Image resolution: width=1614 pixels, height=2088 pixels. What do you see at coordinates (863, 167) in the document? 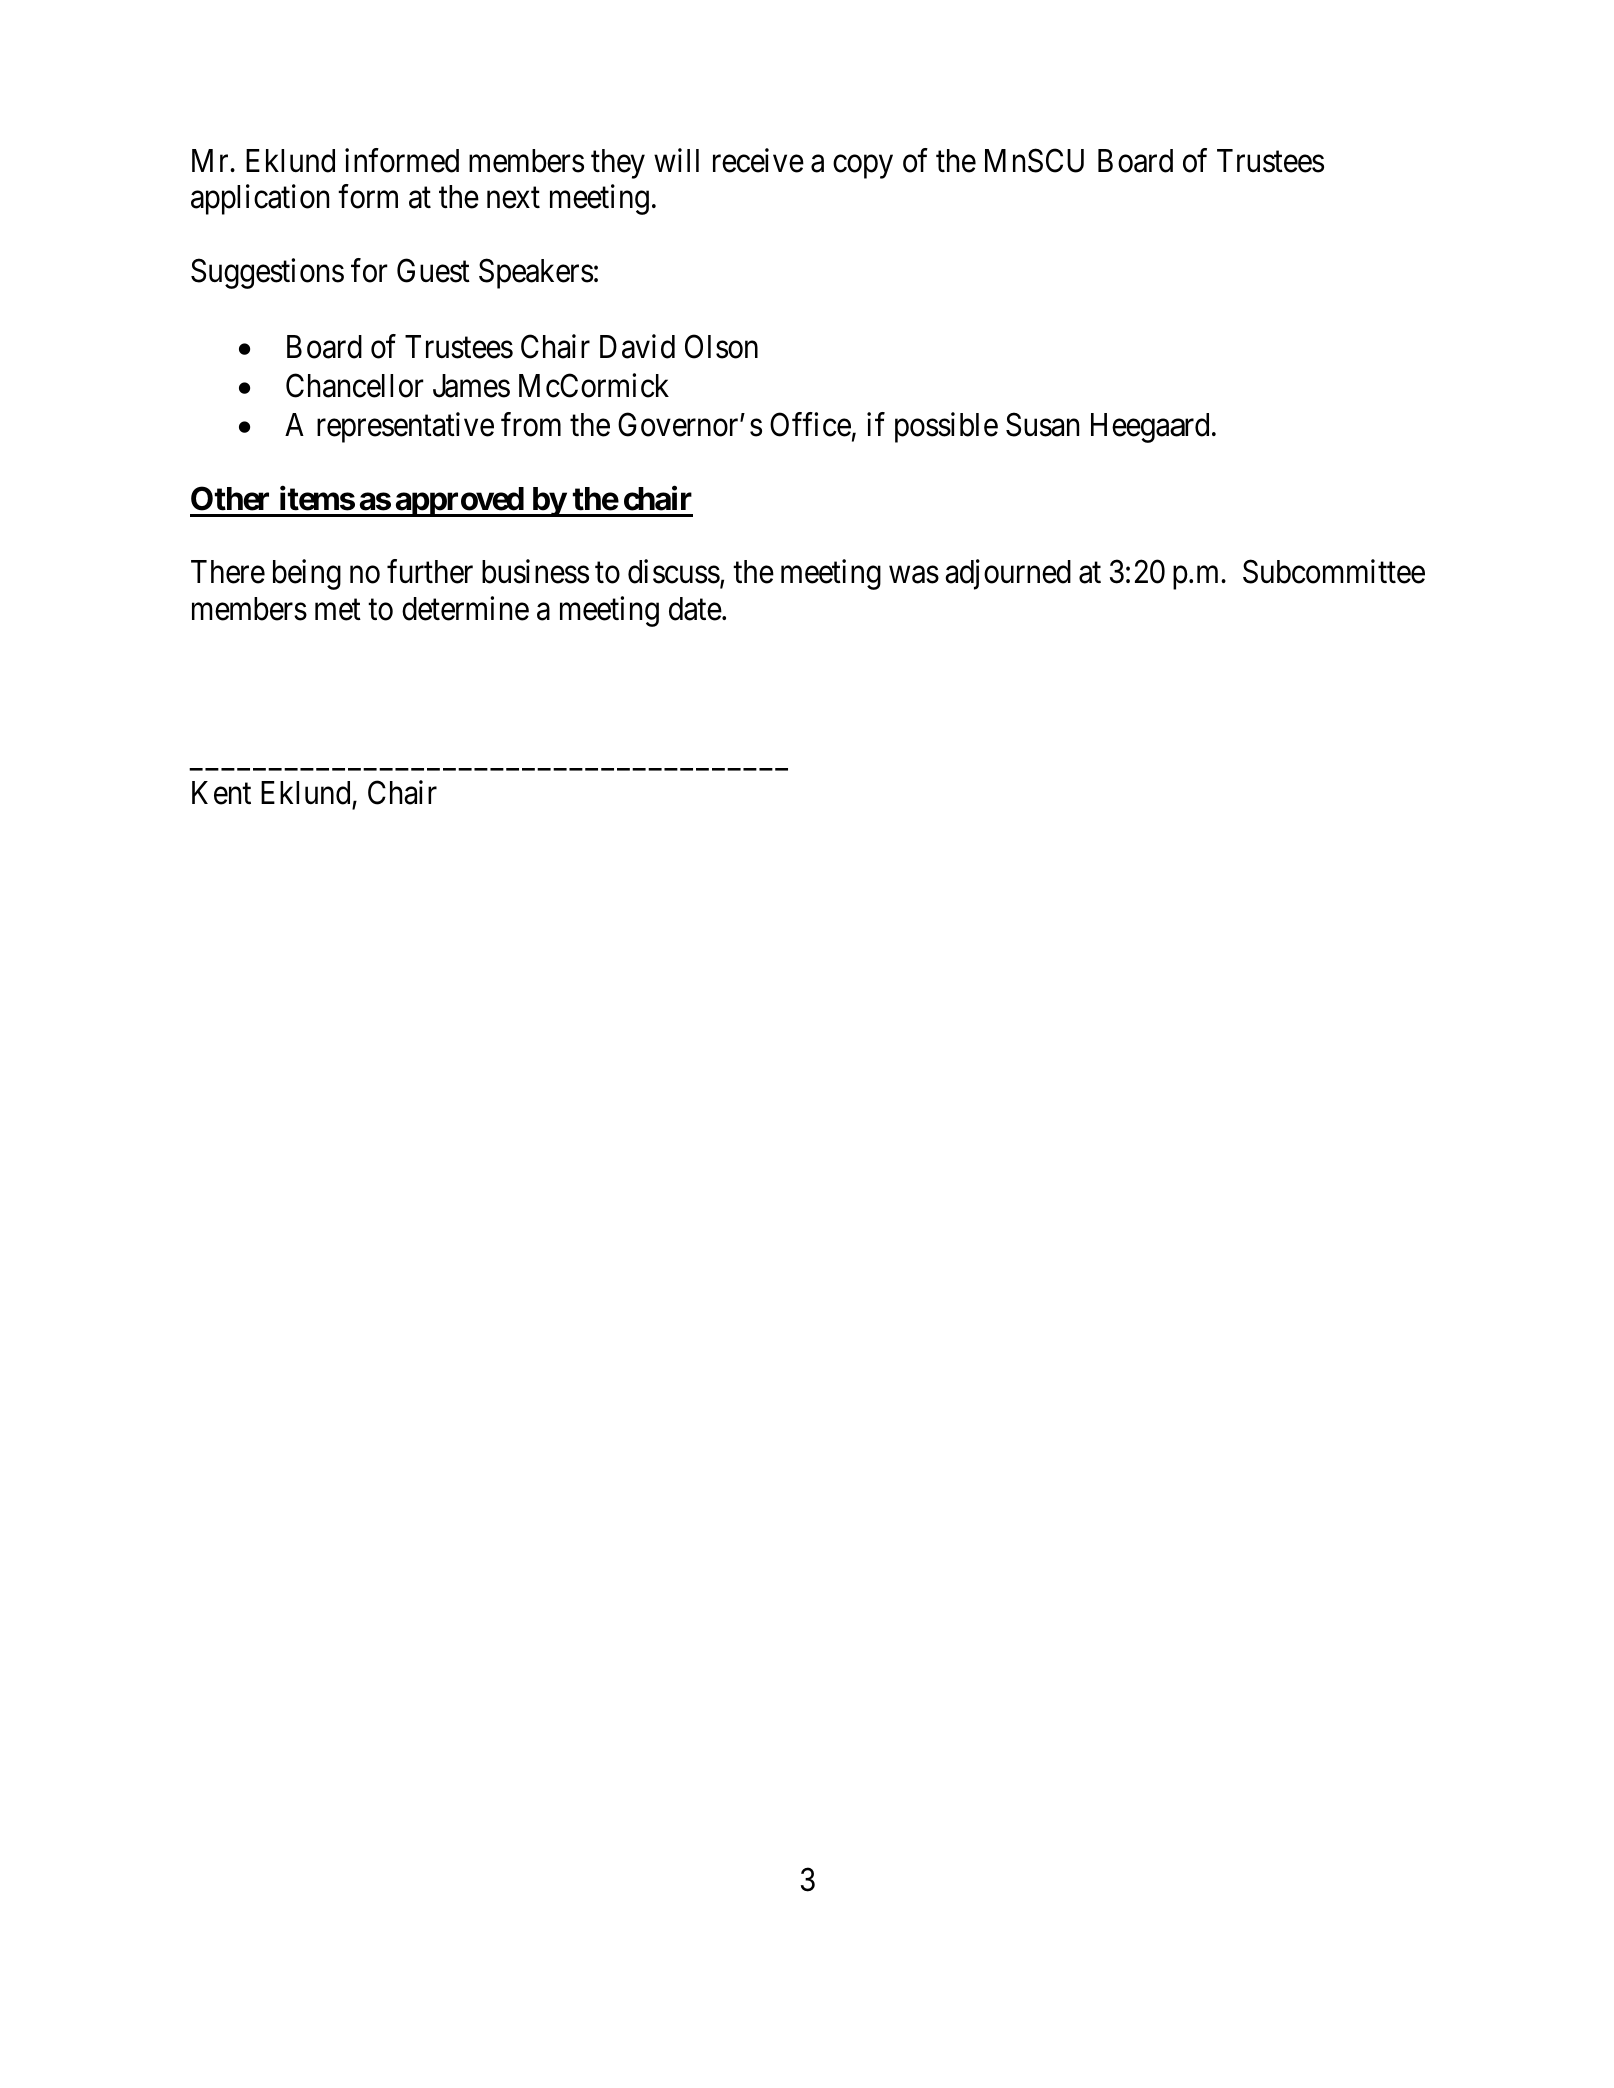
I see `copy` at bounding box center [863, 167].
